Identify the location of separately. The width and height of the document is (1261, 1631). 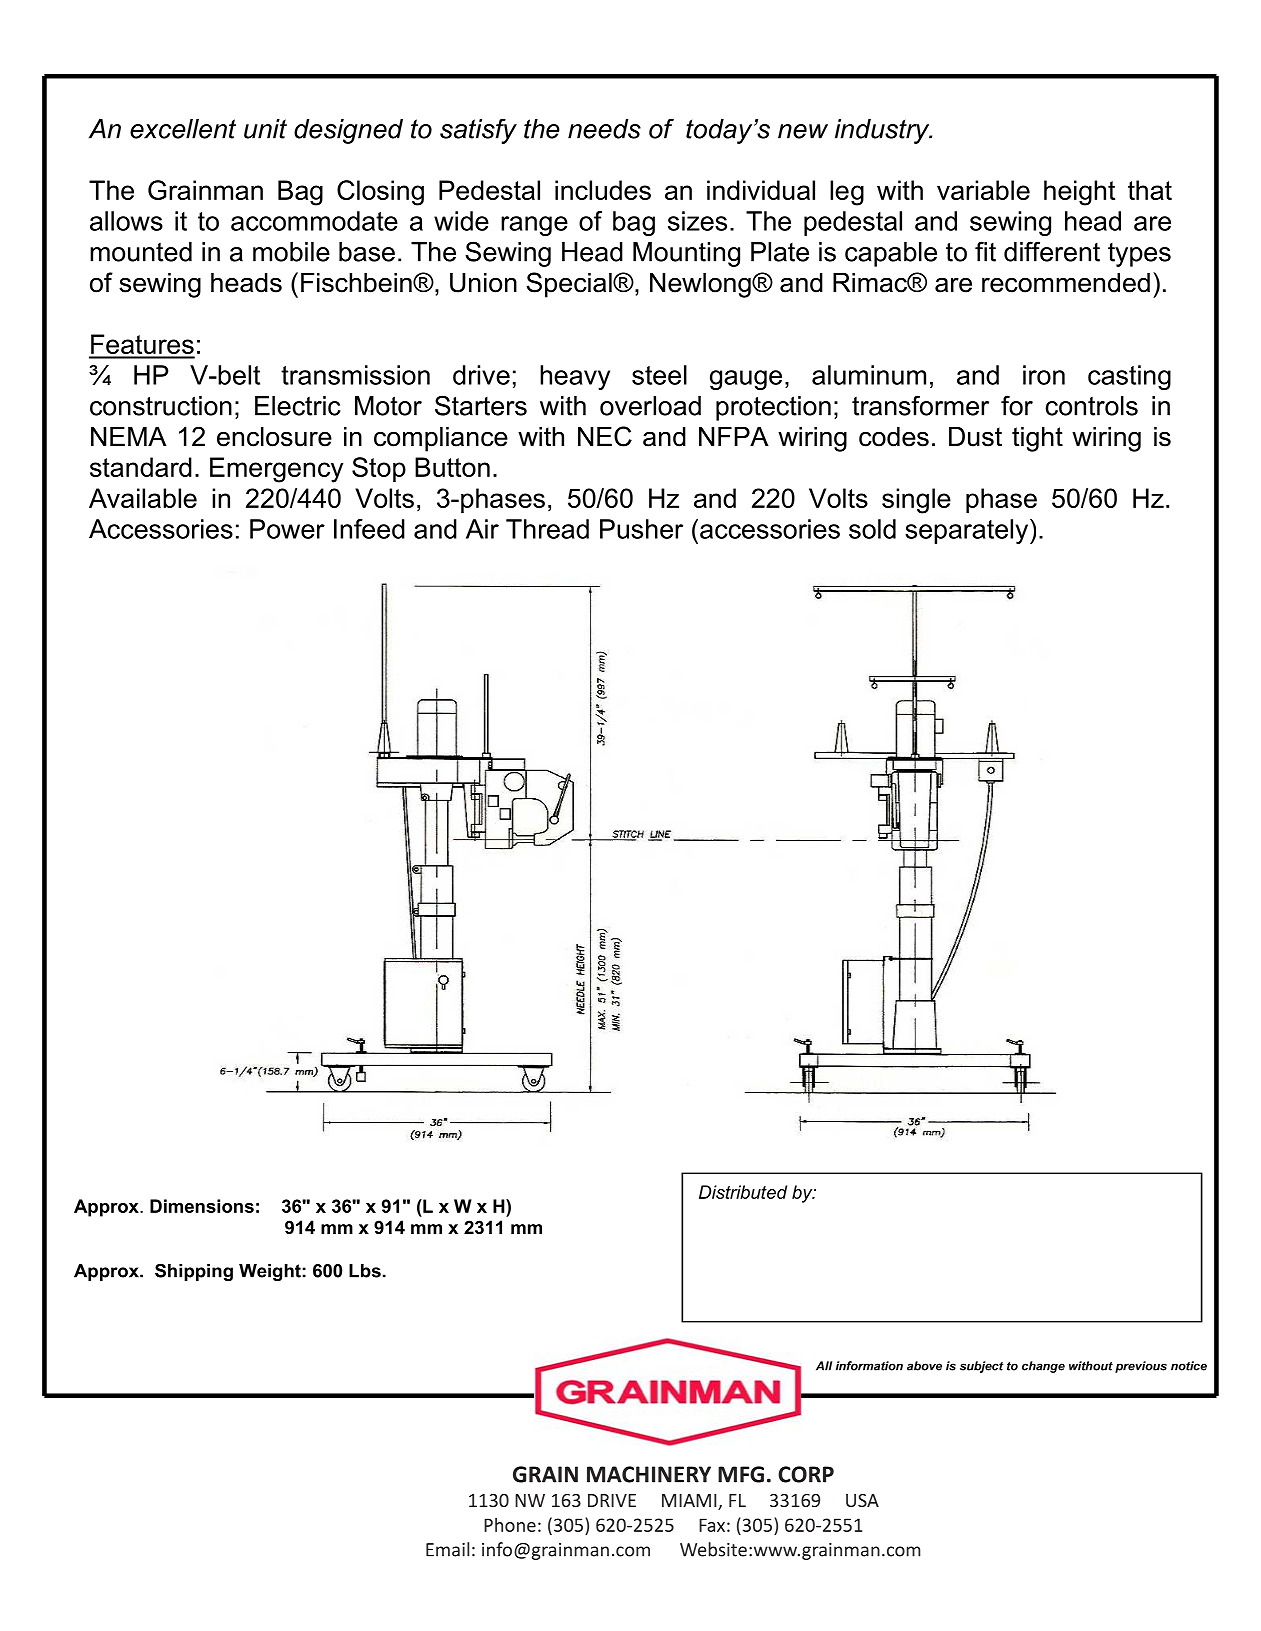
(968, 531).
